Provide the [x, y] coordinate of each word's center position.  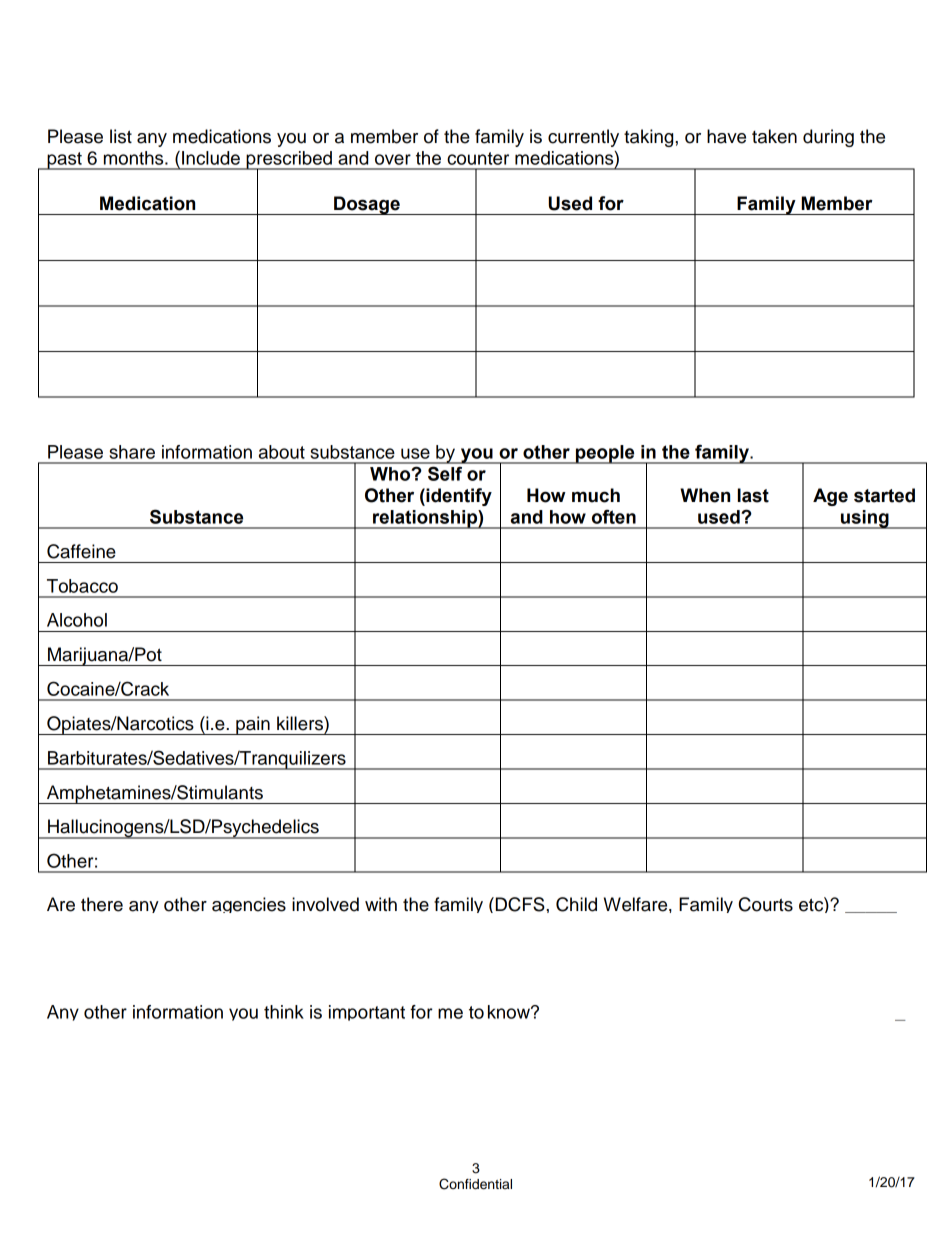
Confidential [475, 1184]
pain [253, 725]
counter [478, 158]
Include [211, 158]
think [284, 1012]
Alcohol [77, 620]
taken [774, 136]
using [865, 519]
